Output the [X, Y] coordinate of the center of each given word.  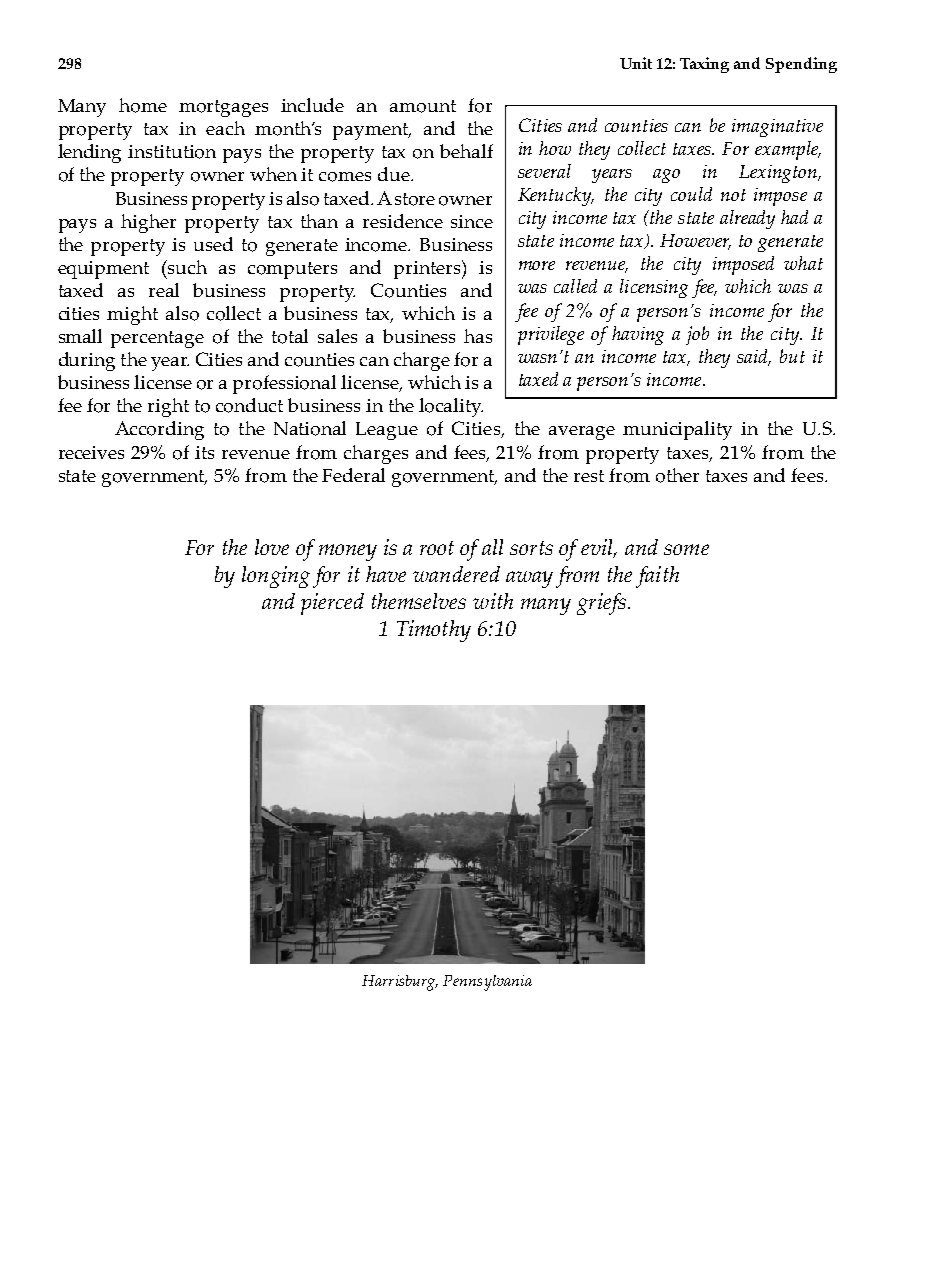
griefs [601, 604]
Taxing [704, 65]
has [478, 336]
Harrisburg [400, 983]
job [697, 335]
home [143, 105]
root [437, 548]
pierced [332, 604]
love [272, 547]
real [164, 290]
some [686, 549]
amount [423, 106]
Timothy [434, 631]
